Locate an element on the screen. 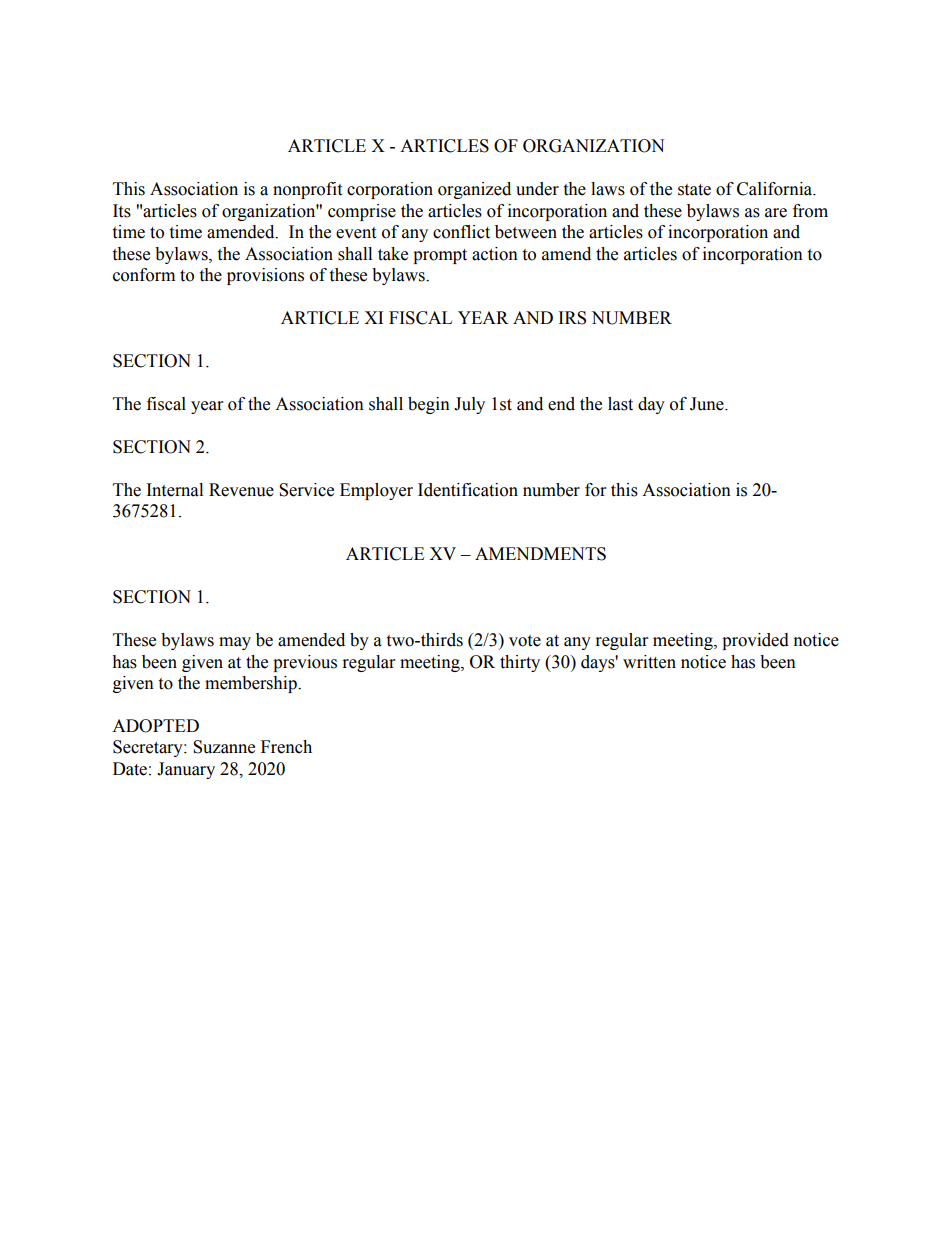  July is located at coordinates (469, 405).
